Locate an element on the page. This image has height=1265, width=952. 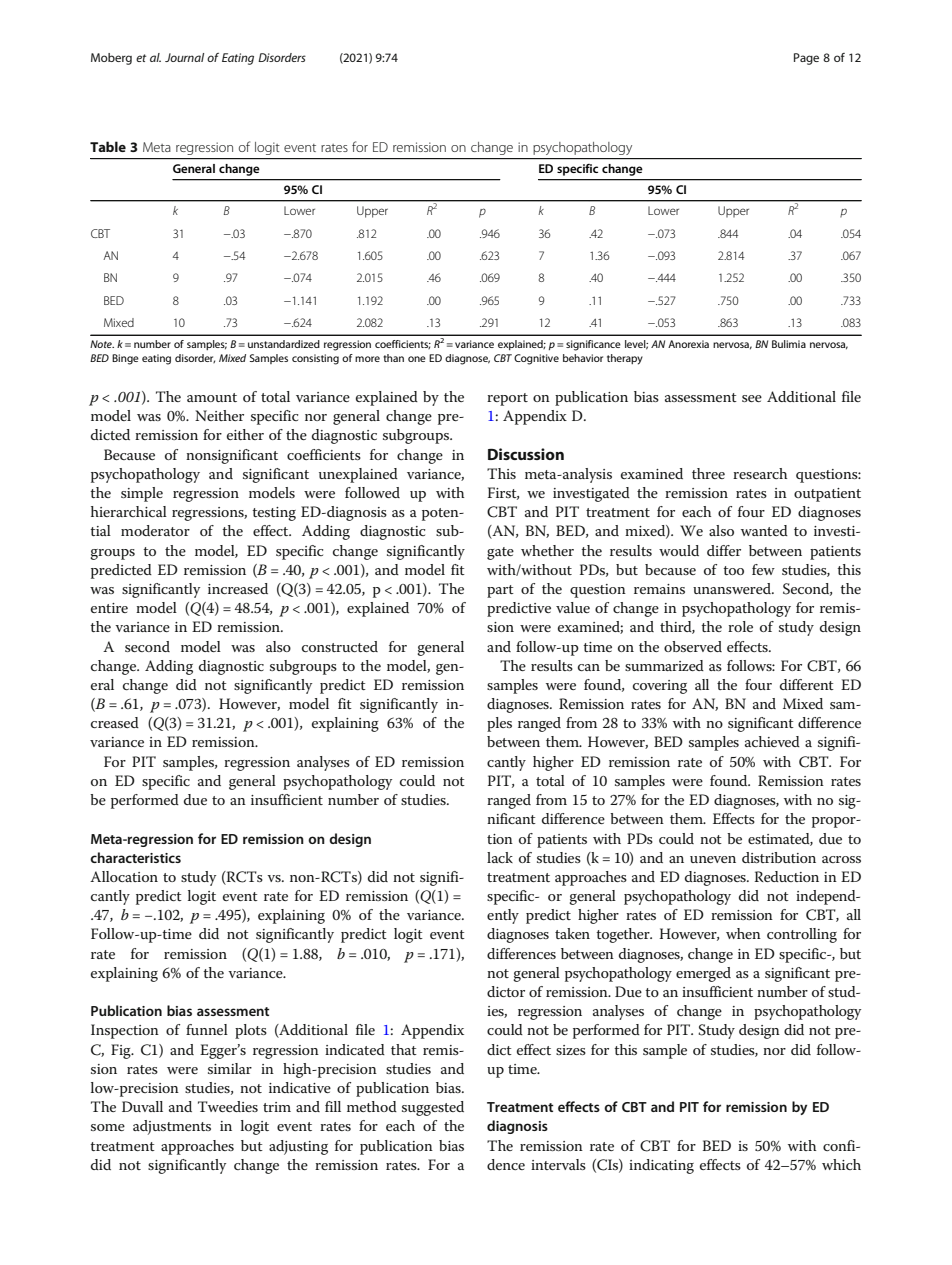
uneven is located at coordinates (713, 859).
